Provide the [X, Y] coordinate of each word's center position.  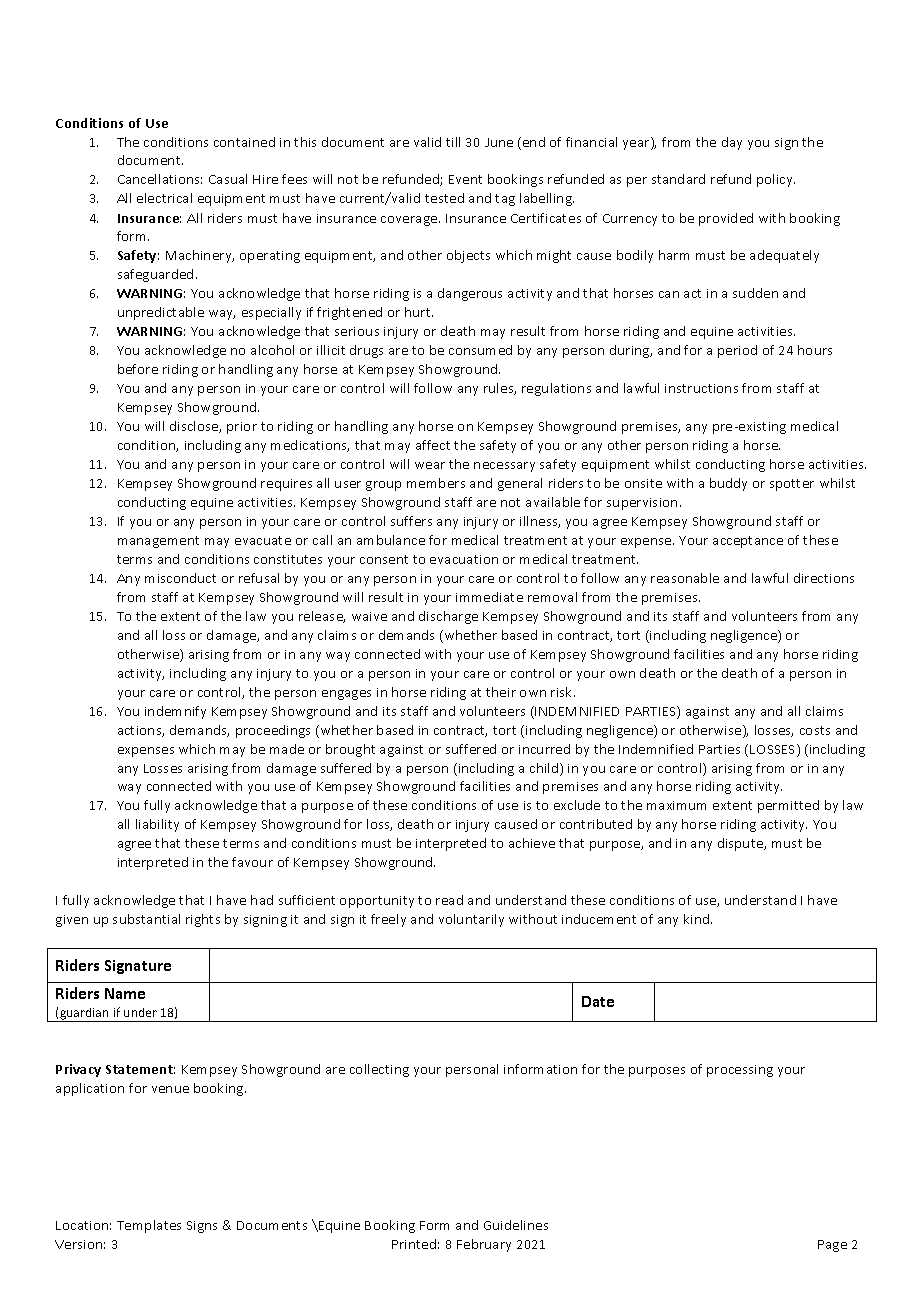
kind [698, 919]
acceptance [748, 542]
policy [776, 180]
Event [465, 179]
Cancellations [160, 179]
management [158, 542]
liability [157, 825]
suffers [411, 521]
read [449, 900]
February [484, 1245]
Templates [149, 1226]
